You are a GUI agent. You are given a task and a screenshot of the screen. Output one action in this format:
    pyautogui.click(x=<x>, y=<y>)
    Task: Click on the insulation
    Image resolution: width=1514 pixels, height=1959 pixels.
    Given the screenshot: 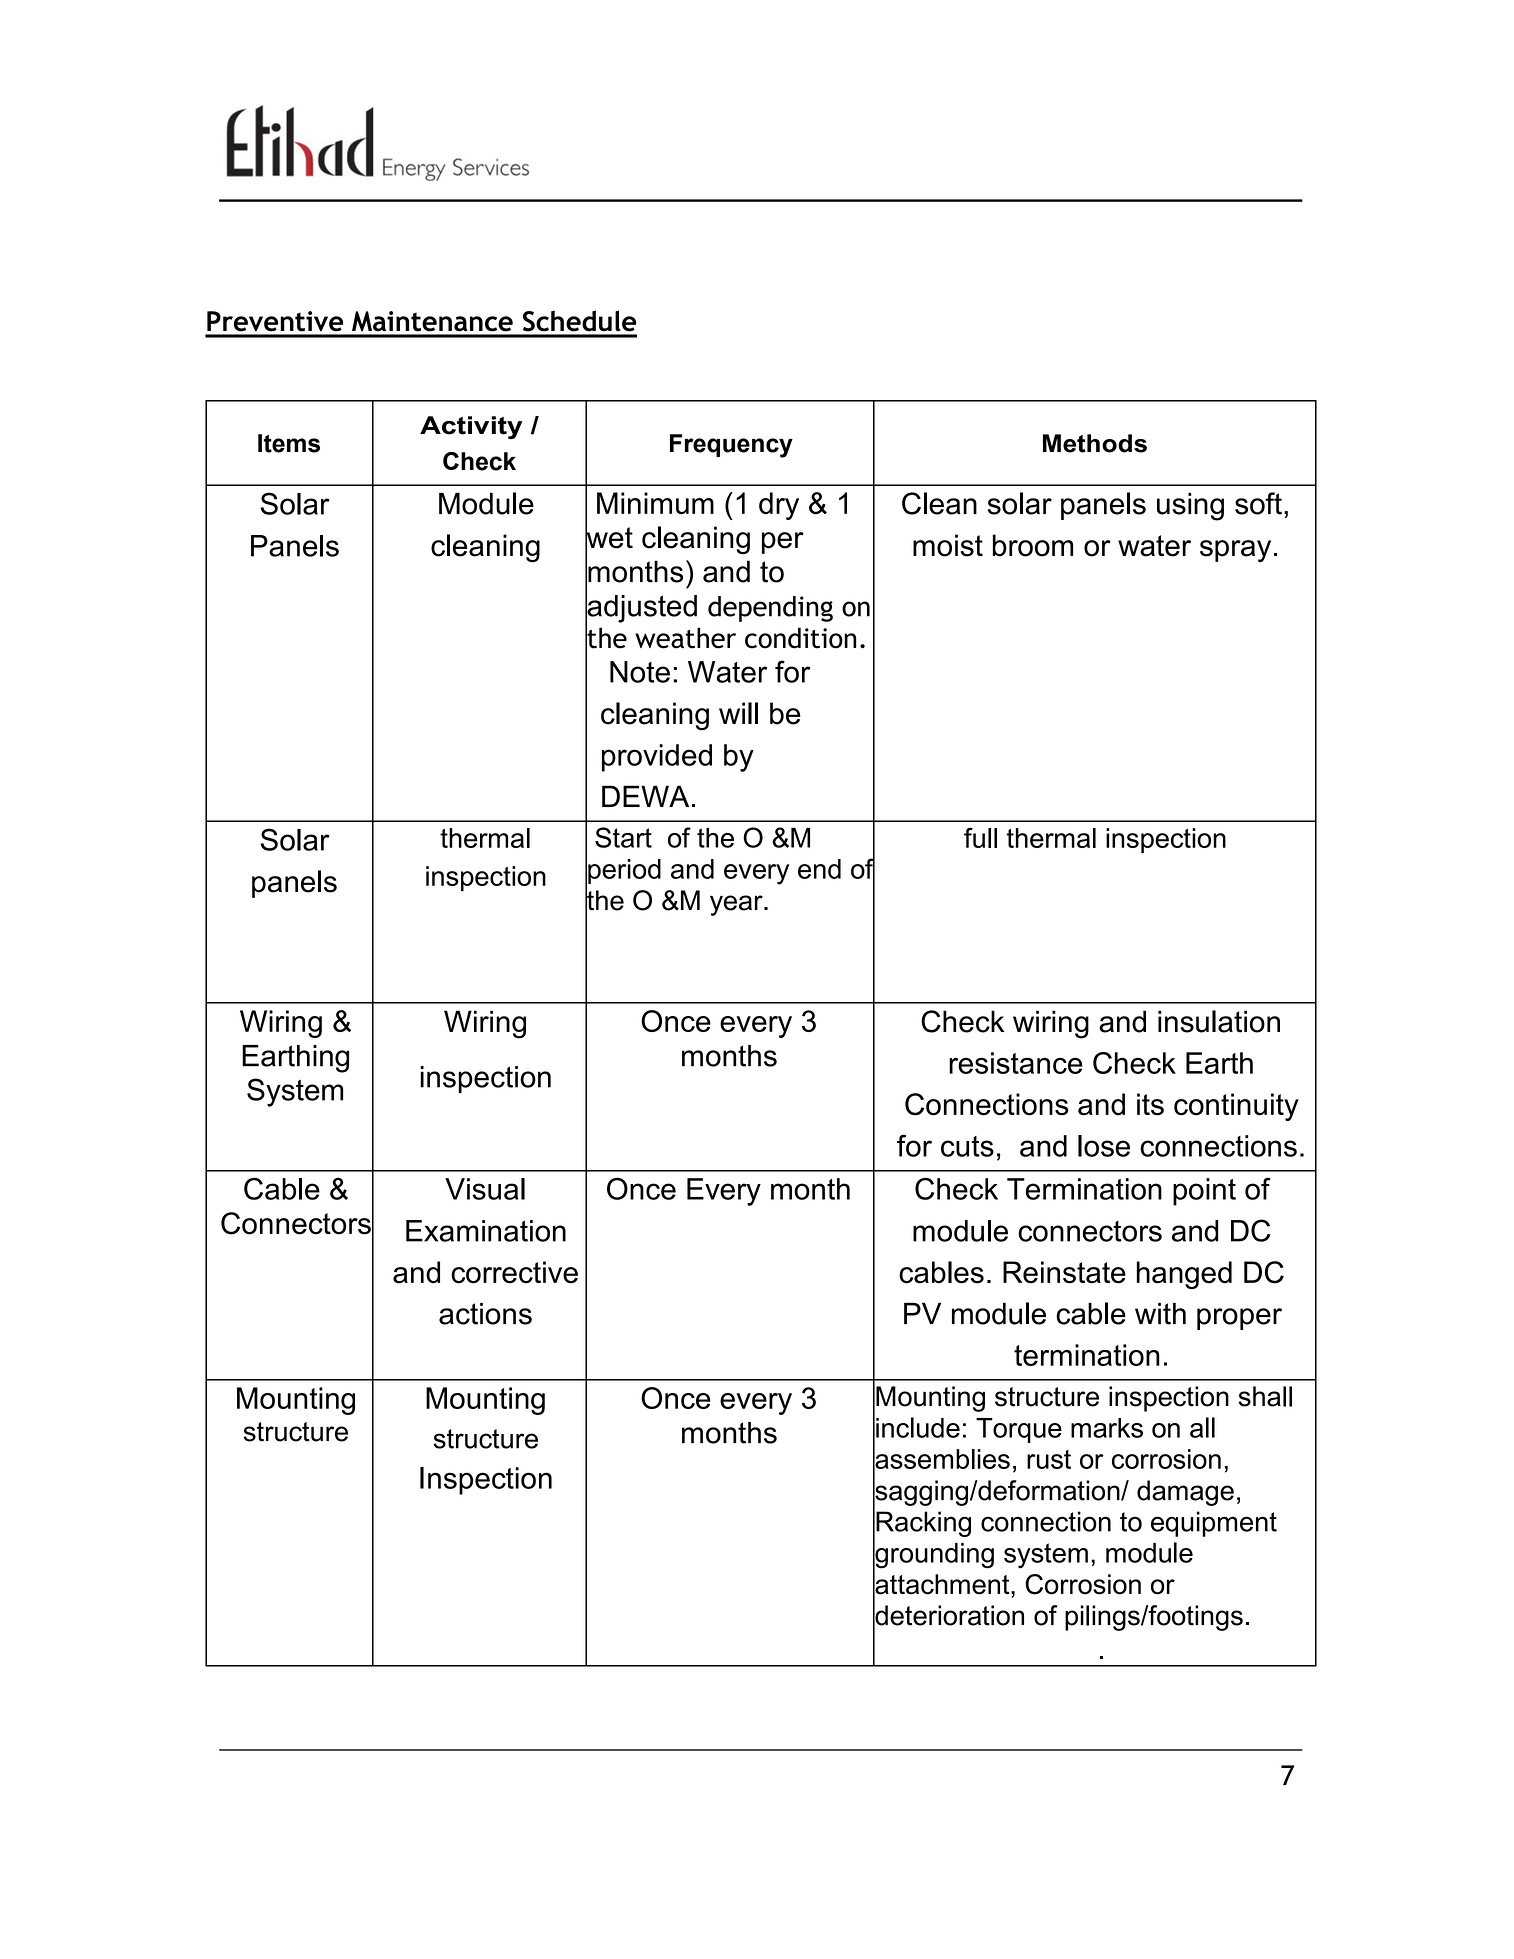 What is the action you would take?
    pyautogui.click(x=1219, y=1021)
